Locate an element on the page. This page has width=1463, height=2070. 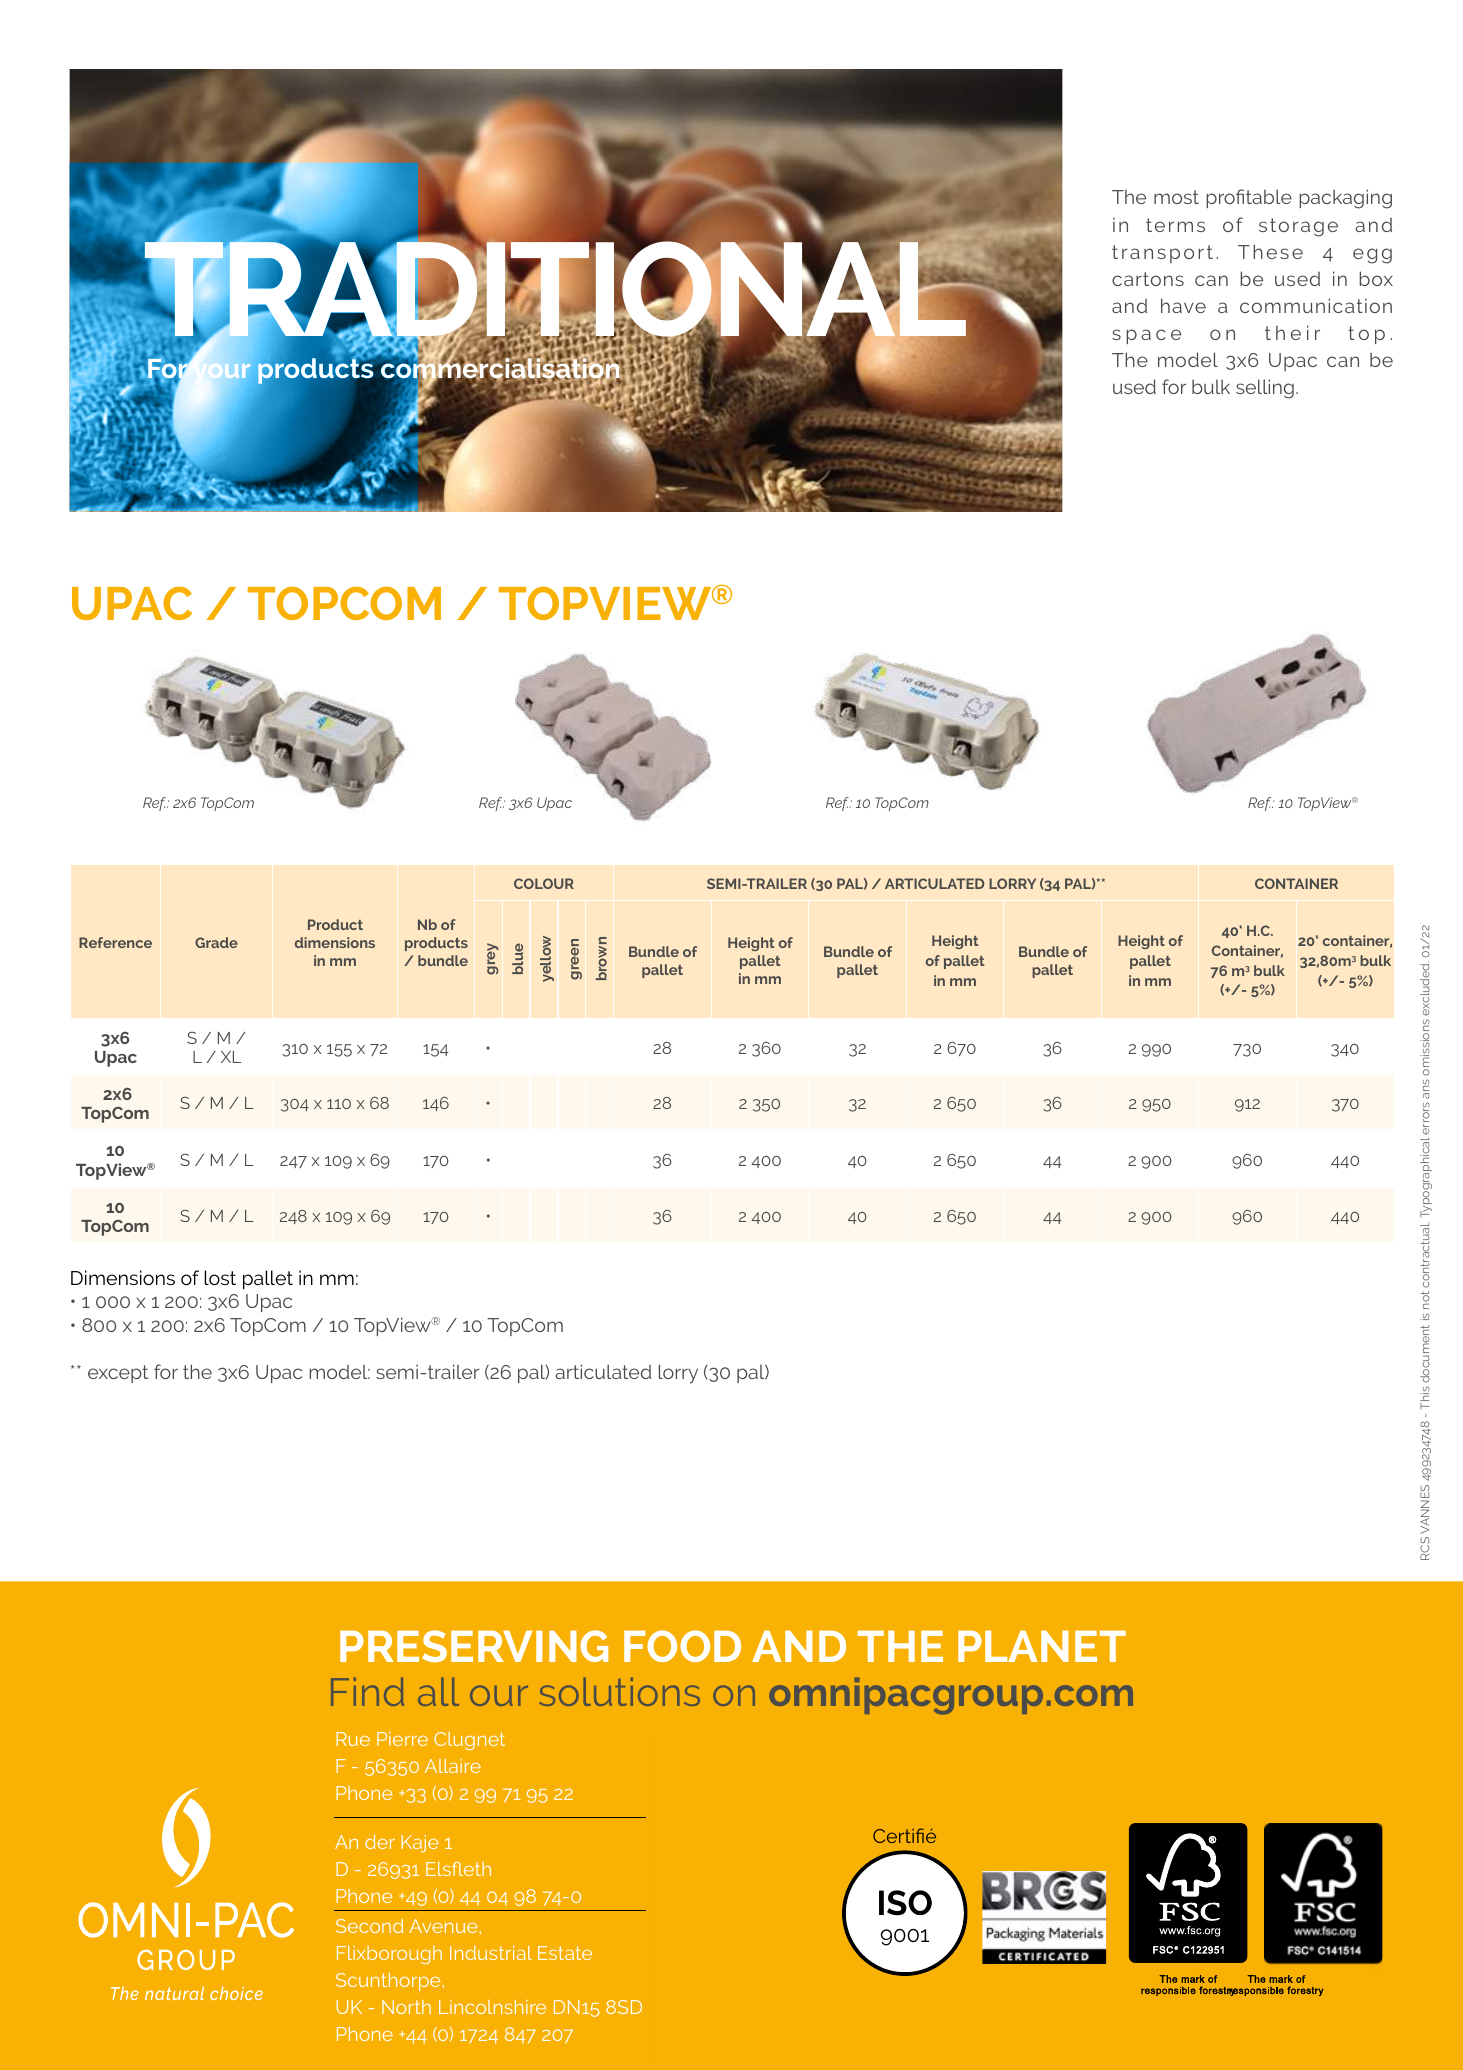
selling is located at coordinates (1265, 389).
